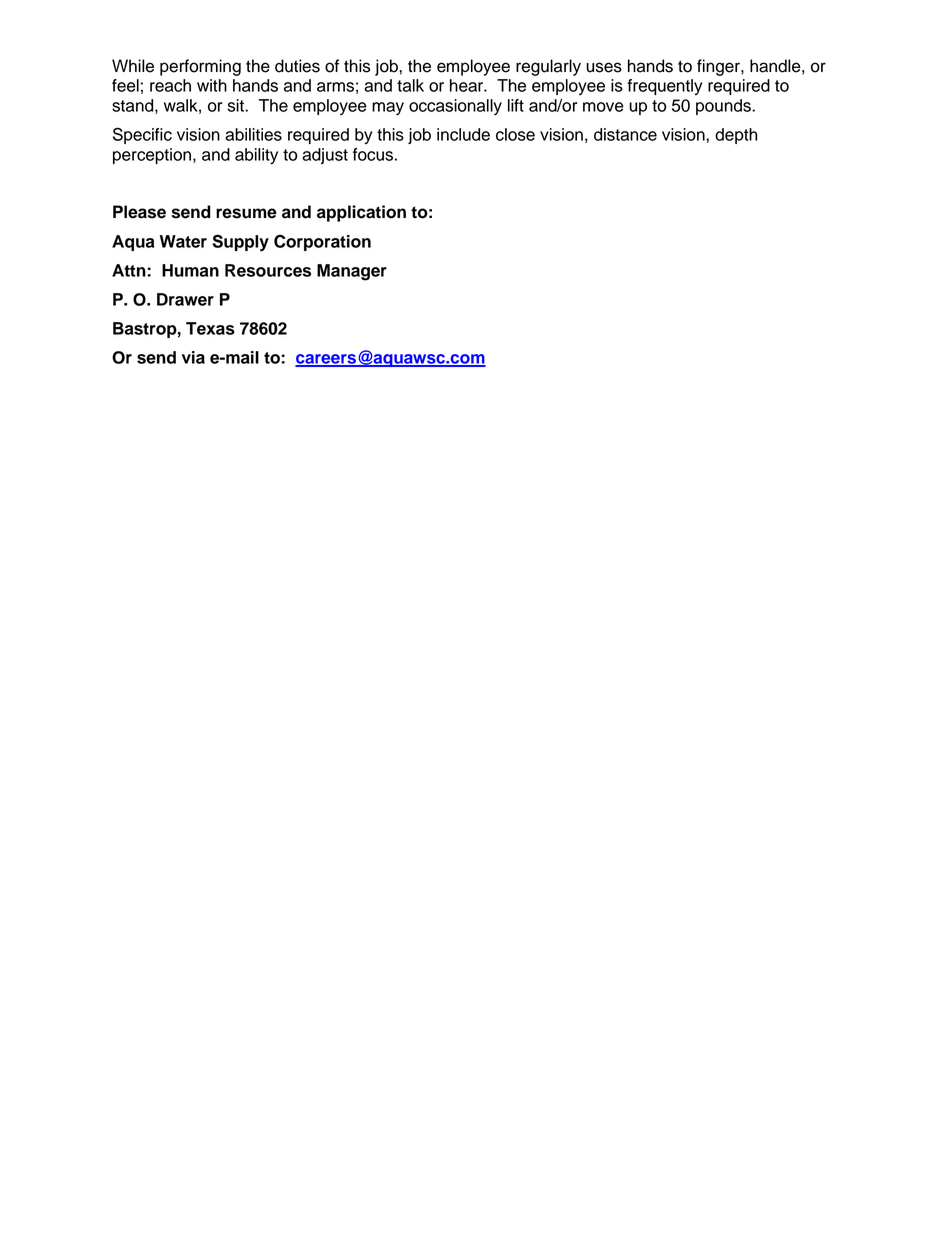  What do you see at coordinates (322, 243) in the page?
I see `Corporation` at bounding box center [322, 243].
